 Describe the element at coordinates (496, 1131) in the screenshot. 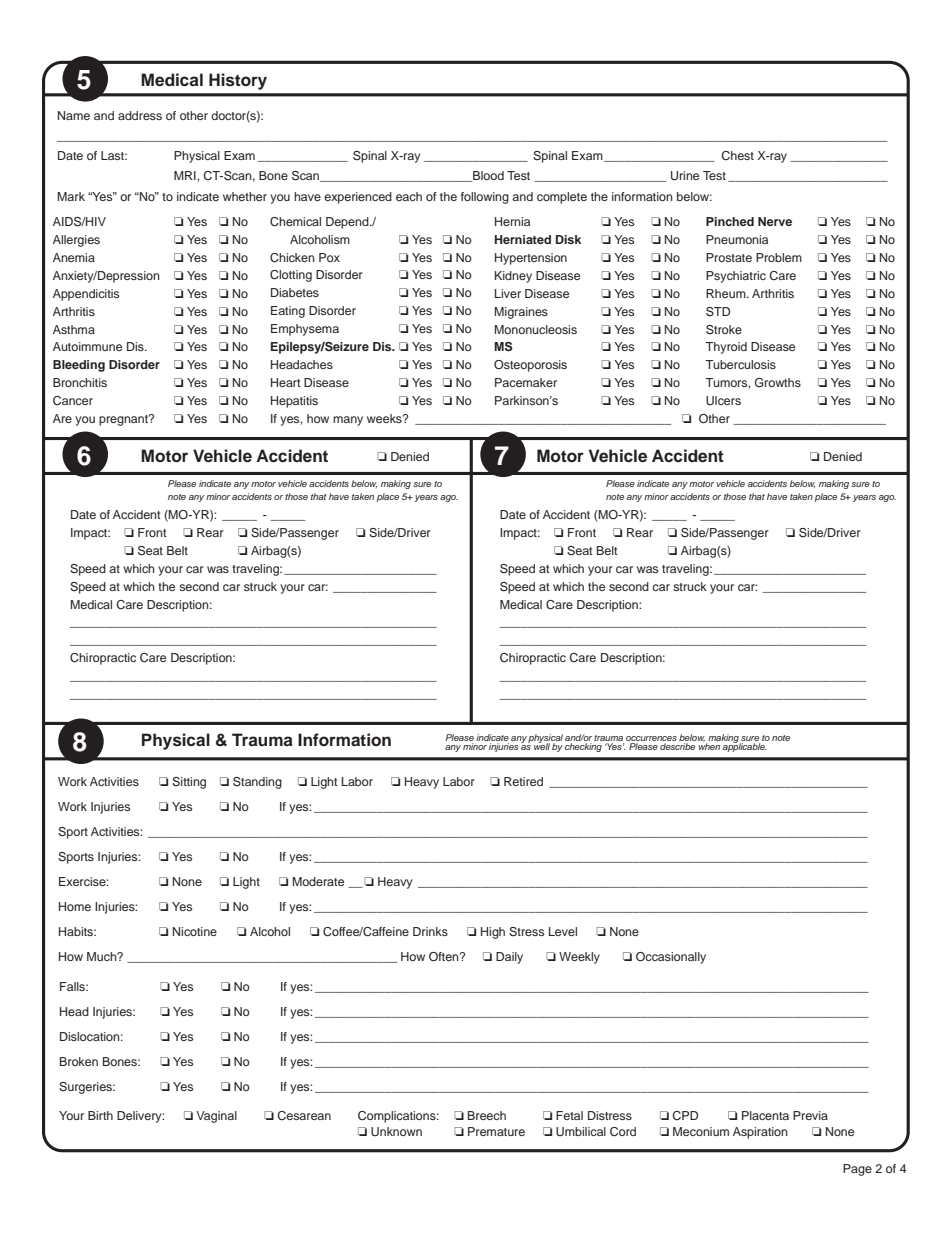

I see `Premature` at that location.
